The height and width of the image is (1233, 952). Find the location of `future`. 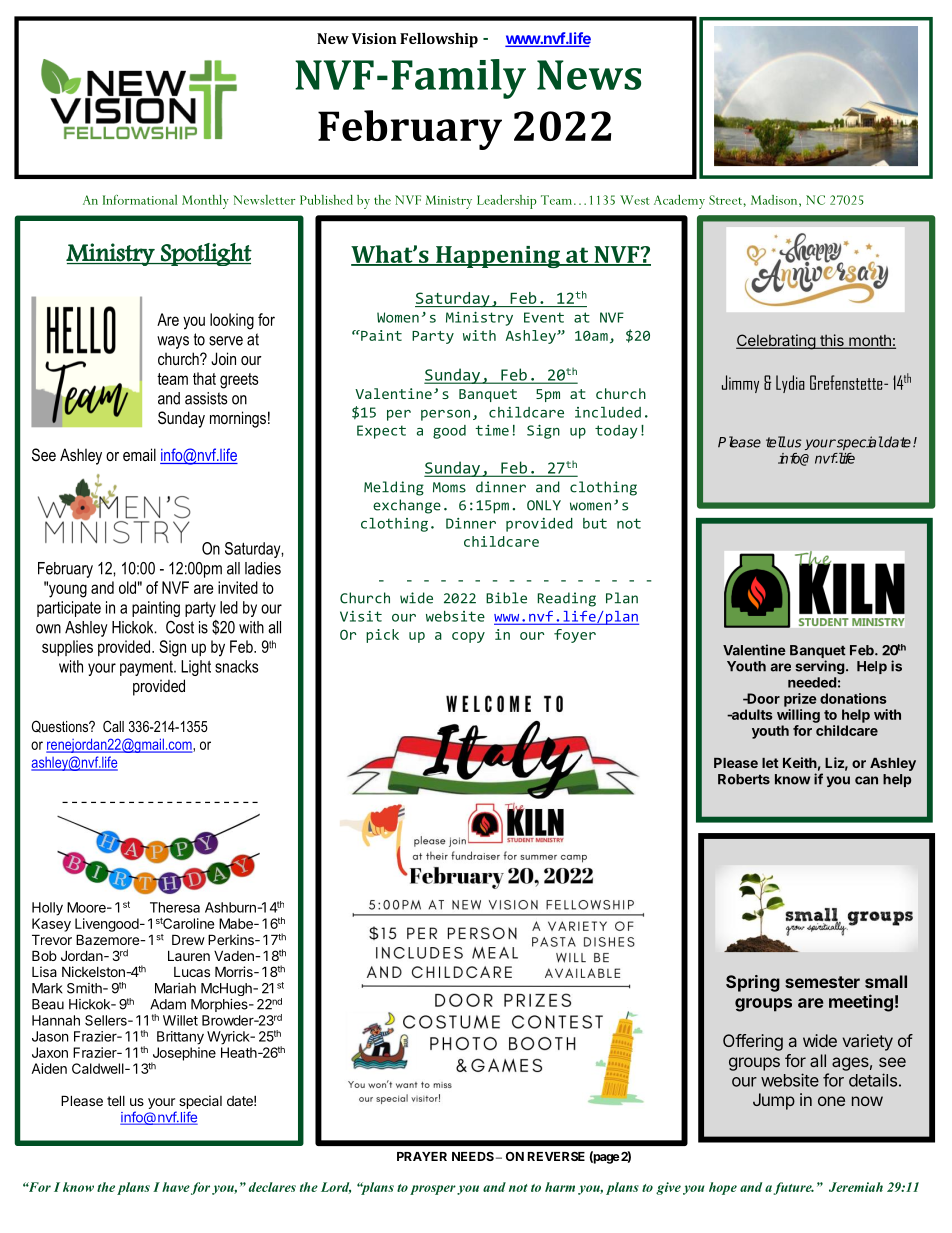

future is located at coordinates (793, 1188).
